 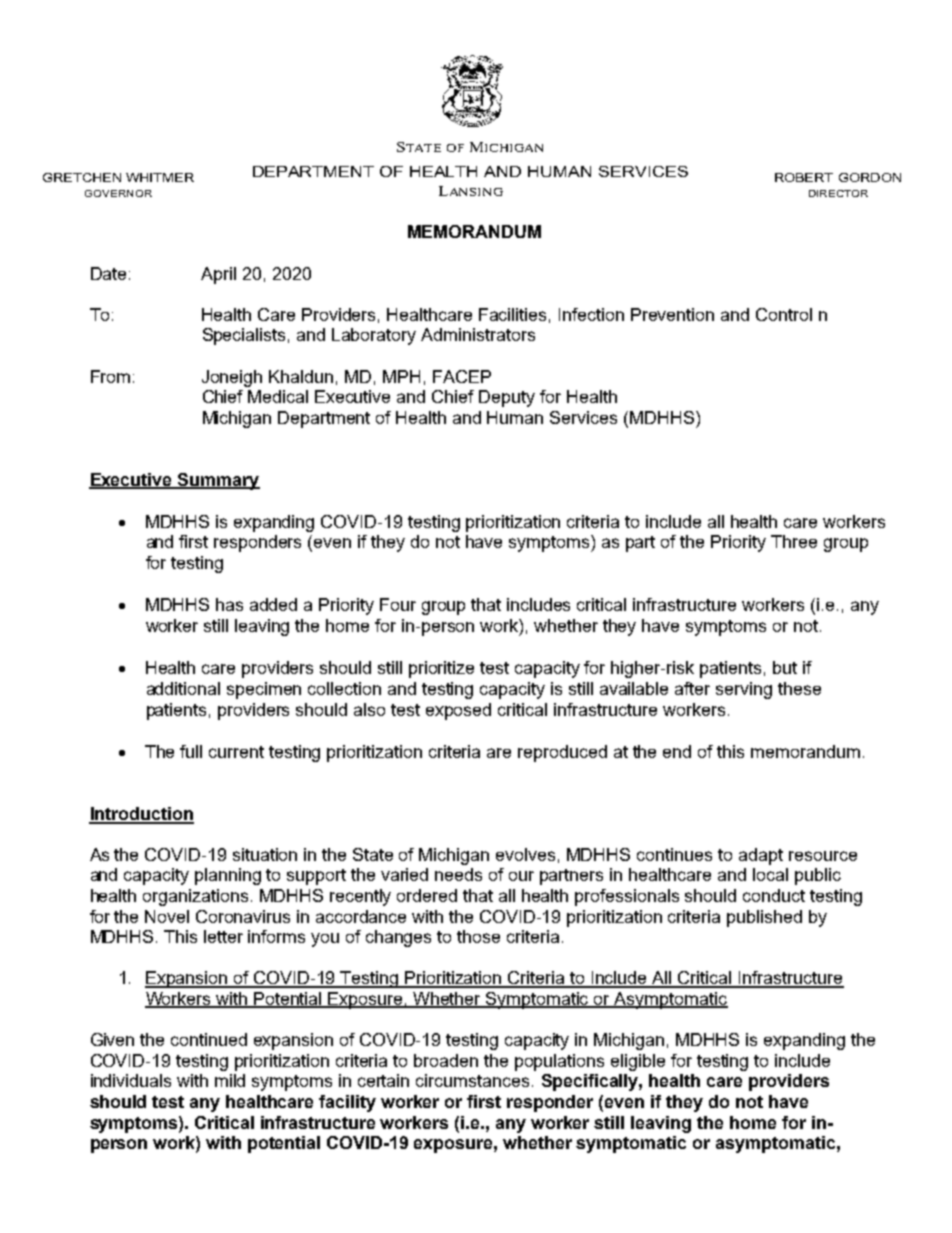 I want to click on From, so click(x=110, y=376).
